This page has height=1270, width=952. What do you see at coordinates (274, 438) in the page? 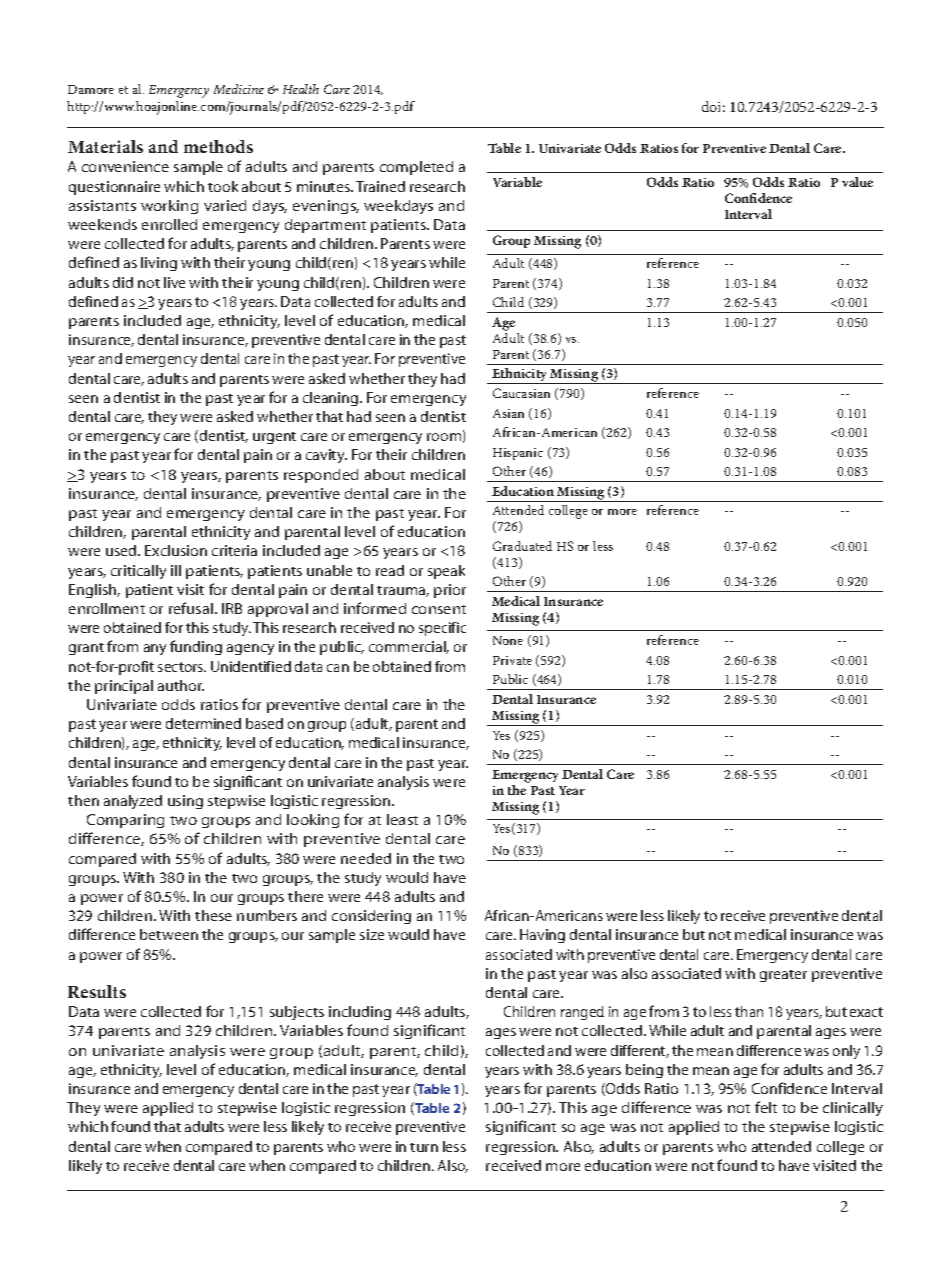
I see `urgent` at bounding box center [274, 438].
